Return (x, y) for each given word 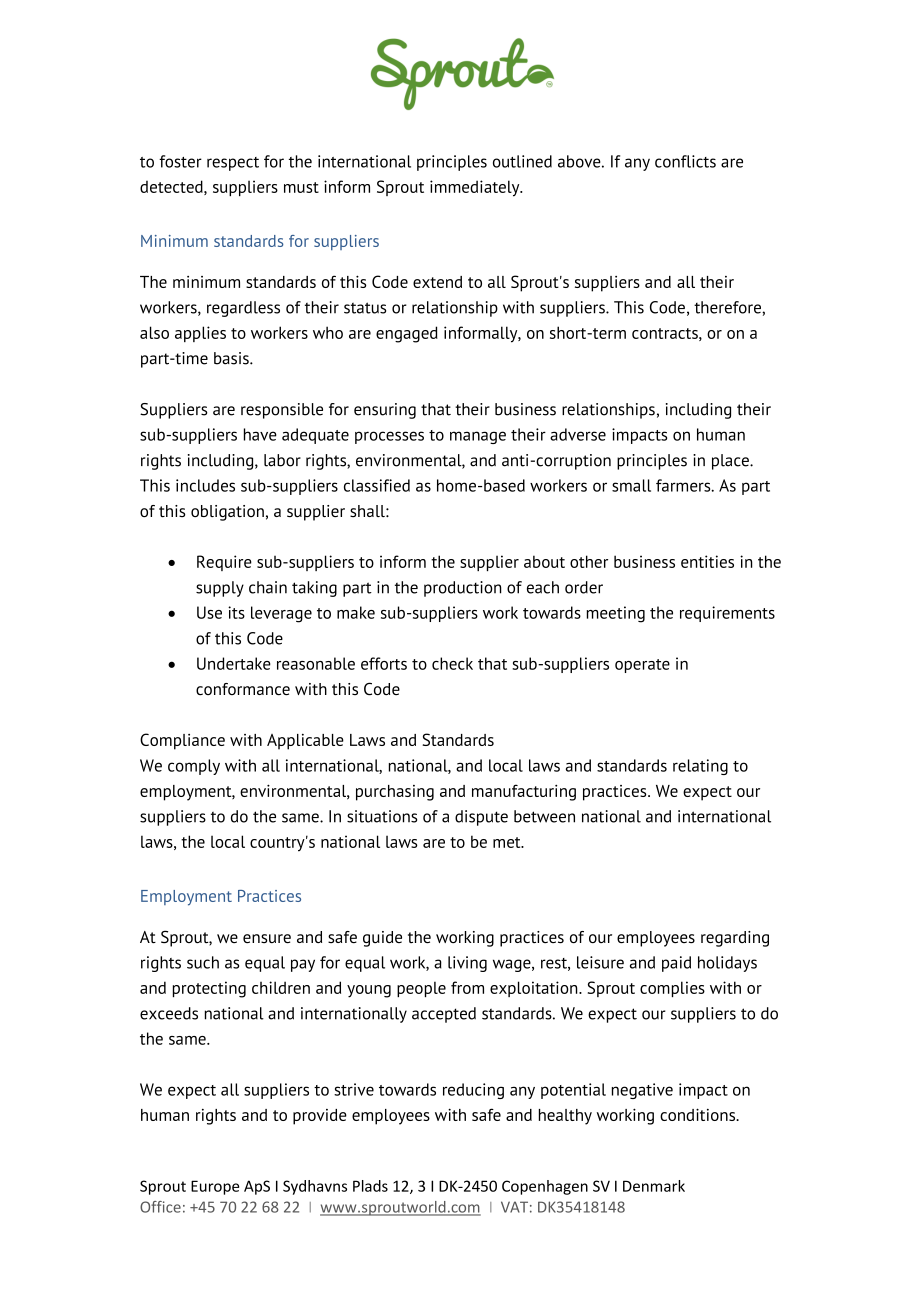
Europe (215, 1187)
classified (377, 485)
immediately (476, 188)
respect (233, 164)
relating (700, 767)
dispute (481, 818)
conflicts (685, 161)
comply (194, 767)
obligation (227, 513)
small (631, 485)
